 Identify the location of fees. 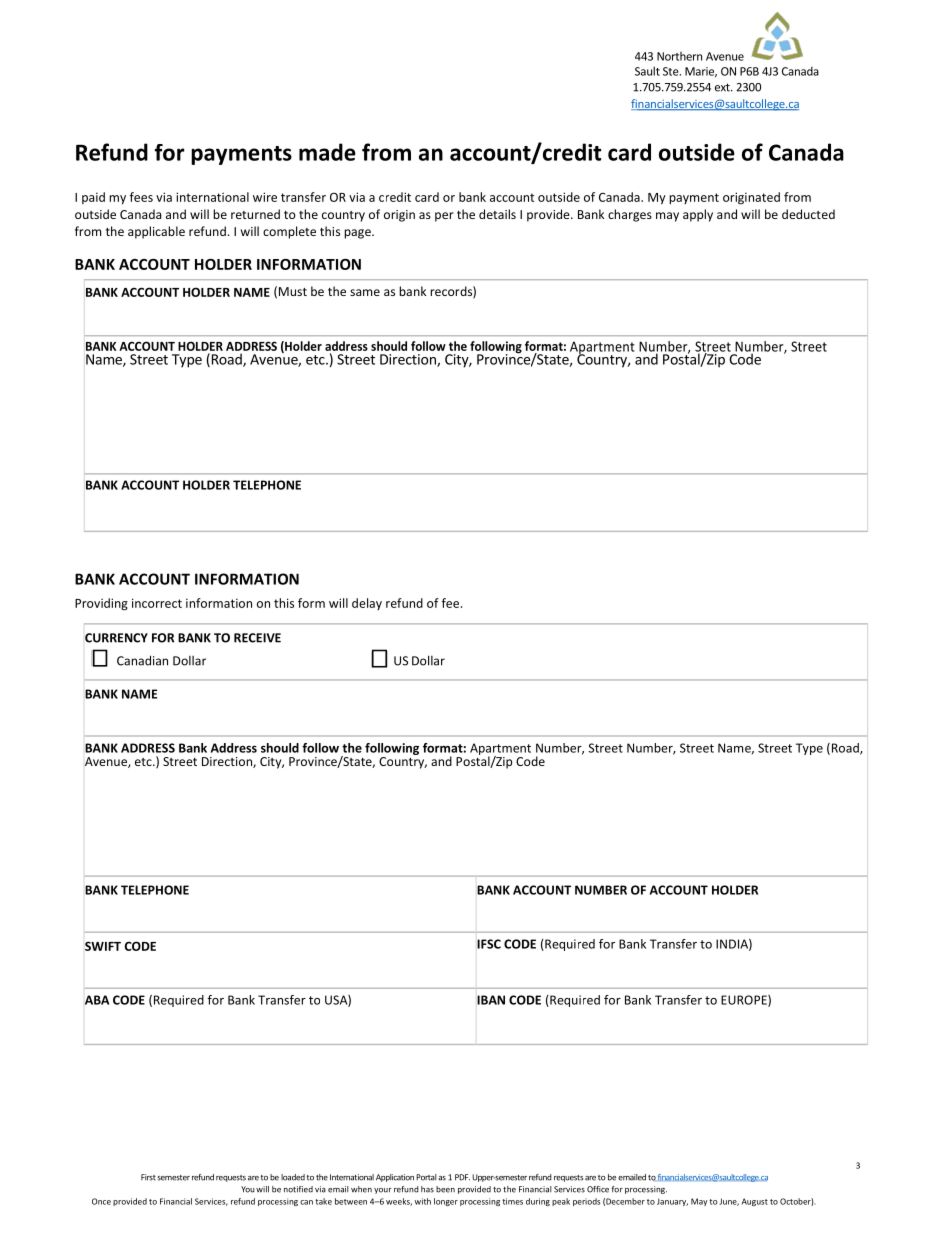
(141, 197).
